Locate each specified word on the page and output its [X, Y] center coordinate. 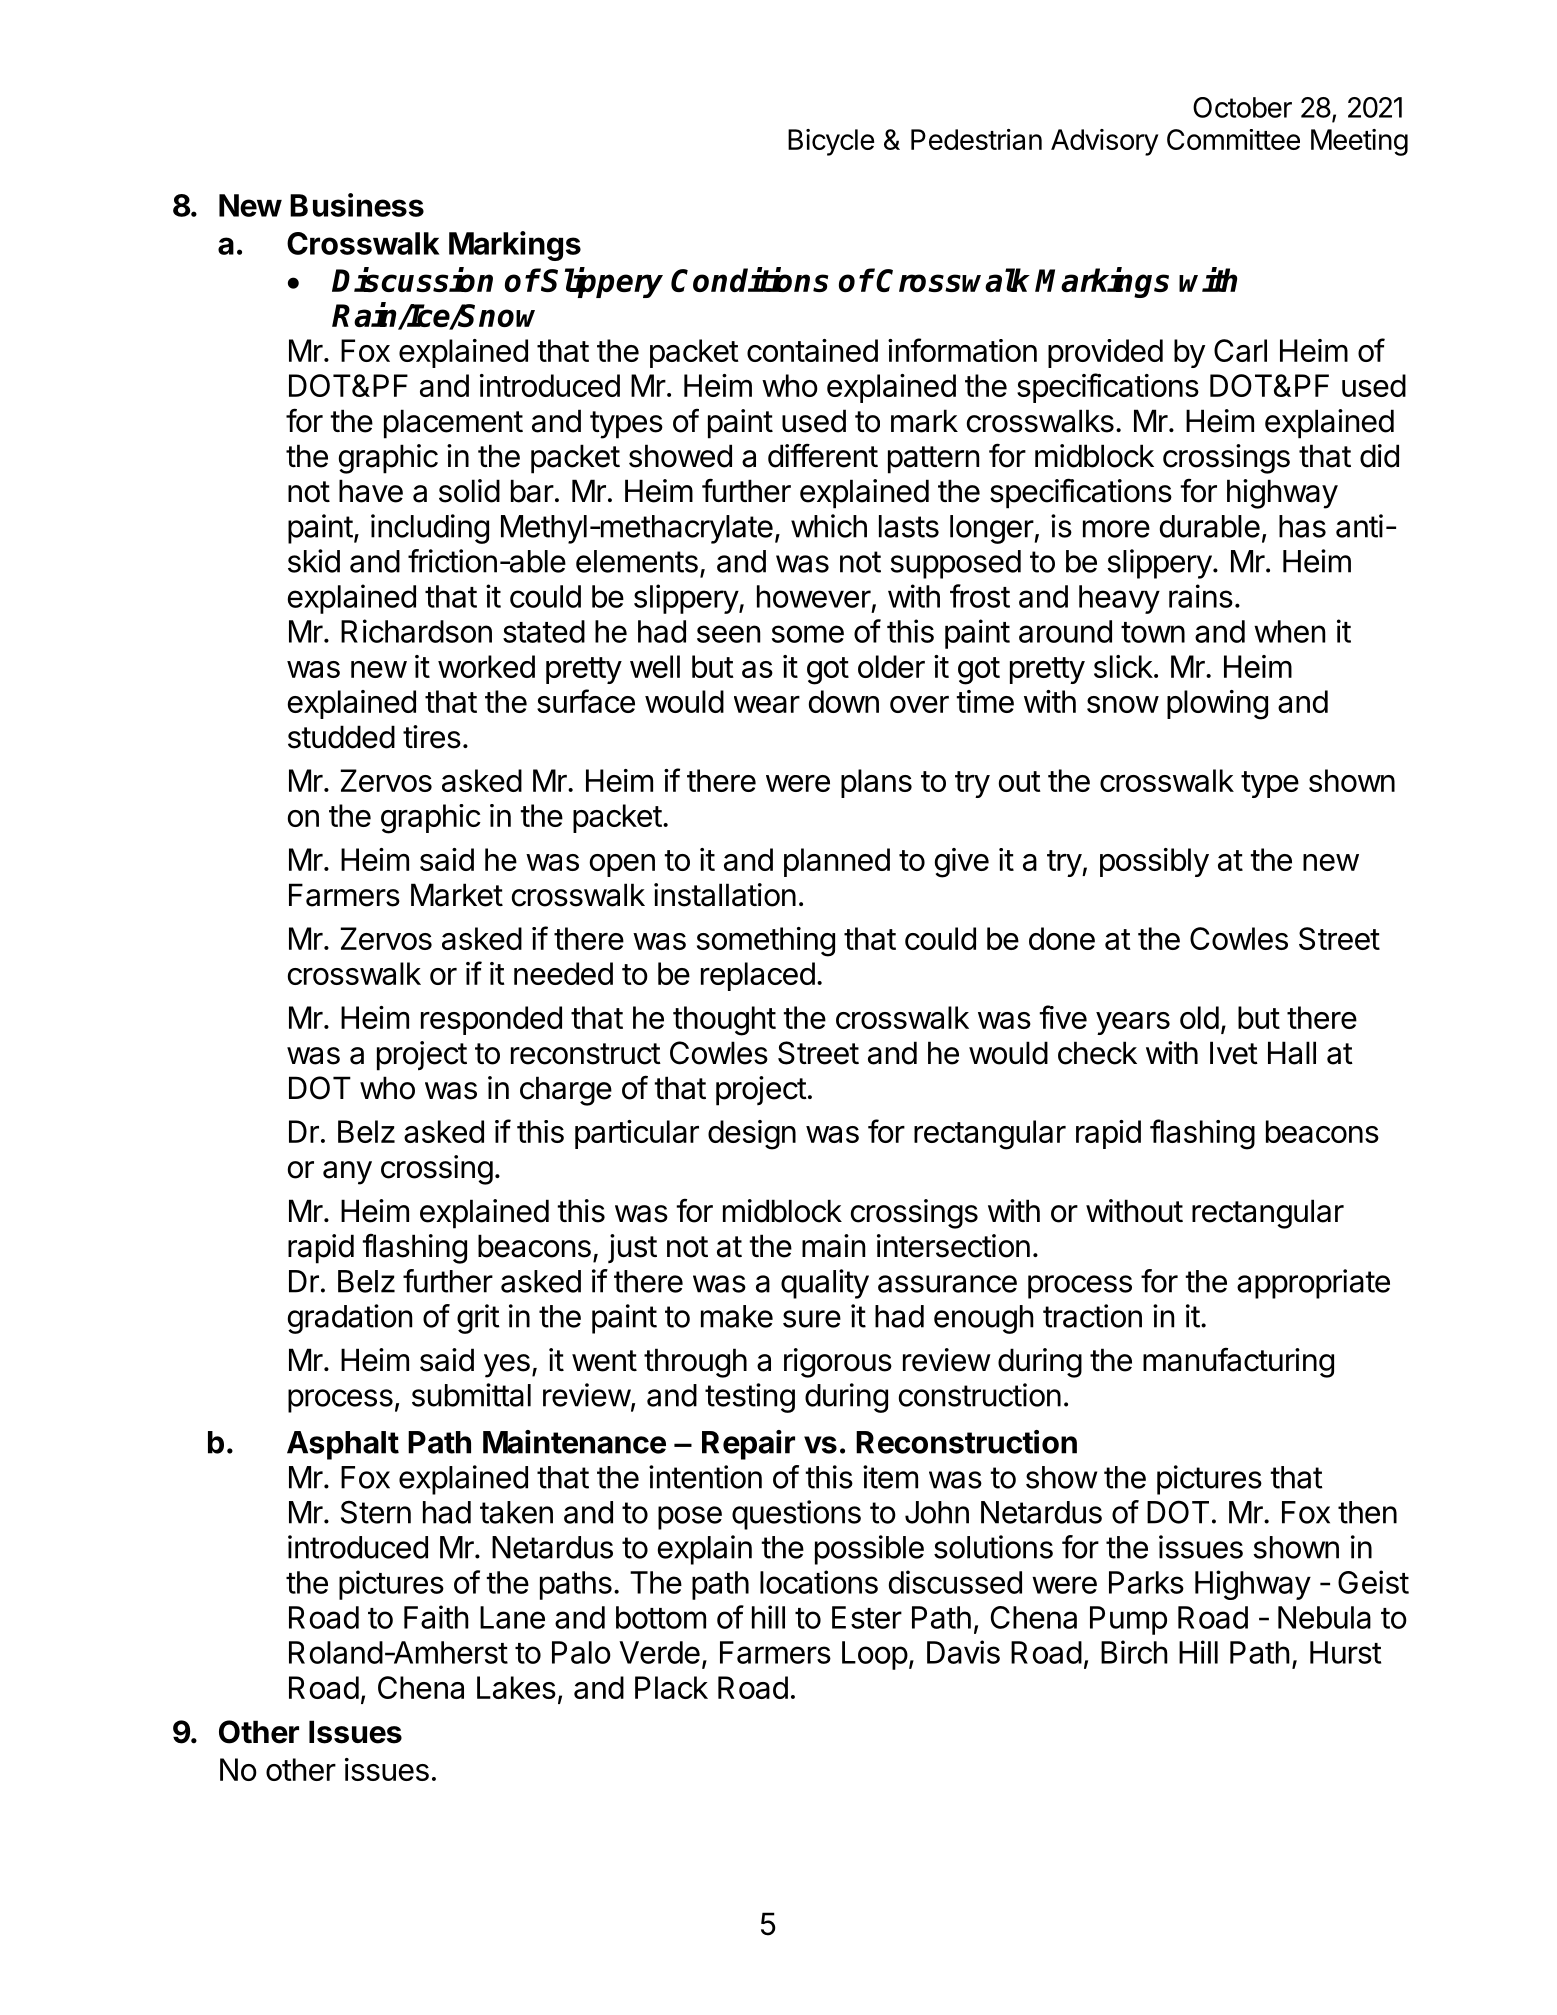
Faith [436, 1617]
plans [876, 783]
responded [491, 1020]
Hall [1292, 1053]
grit [478, 1319]
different [823, 455]
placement [453, 424]
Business [357, 205]
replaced [758, 976]
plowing [1217, 705]
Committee [1233, 139]
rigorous [838, 1363]
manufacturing [1238, 1362]
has [1302, 526]
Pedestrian [976, 139]
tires [432, 737]
